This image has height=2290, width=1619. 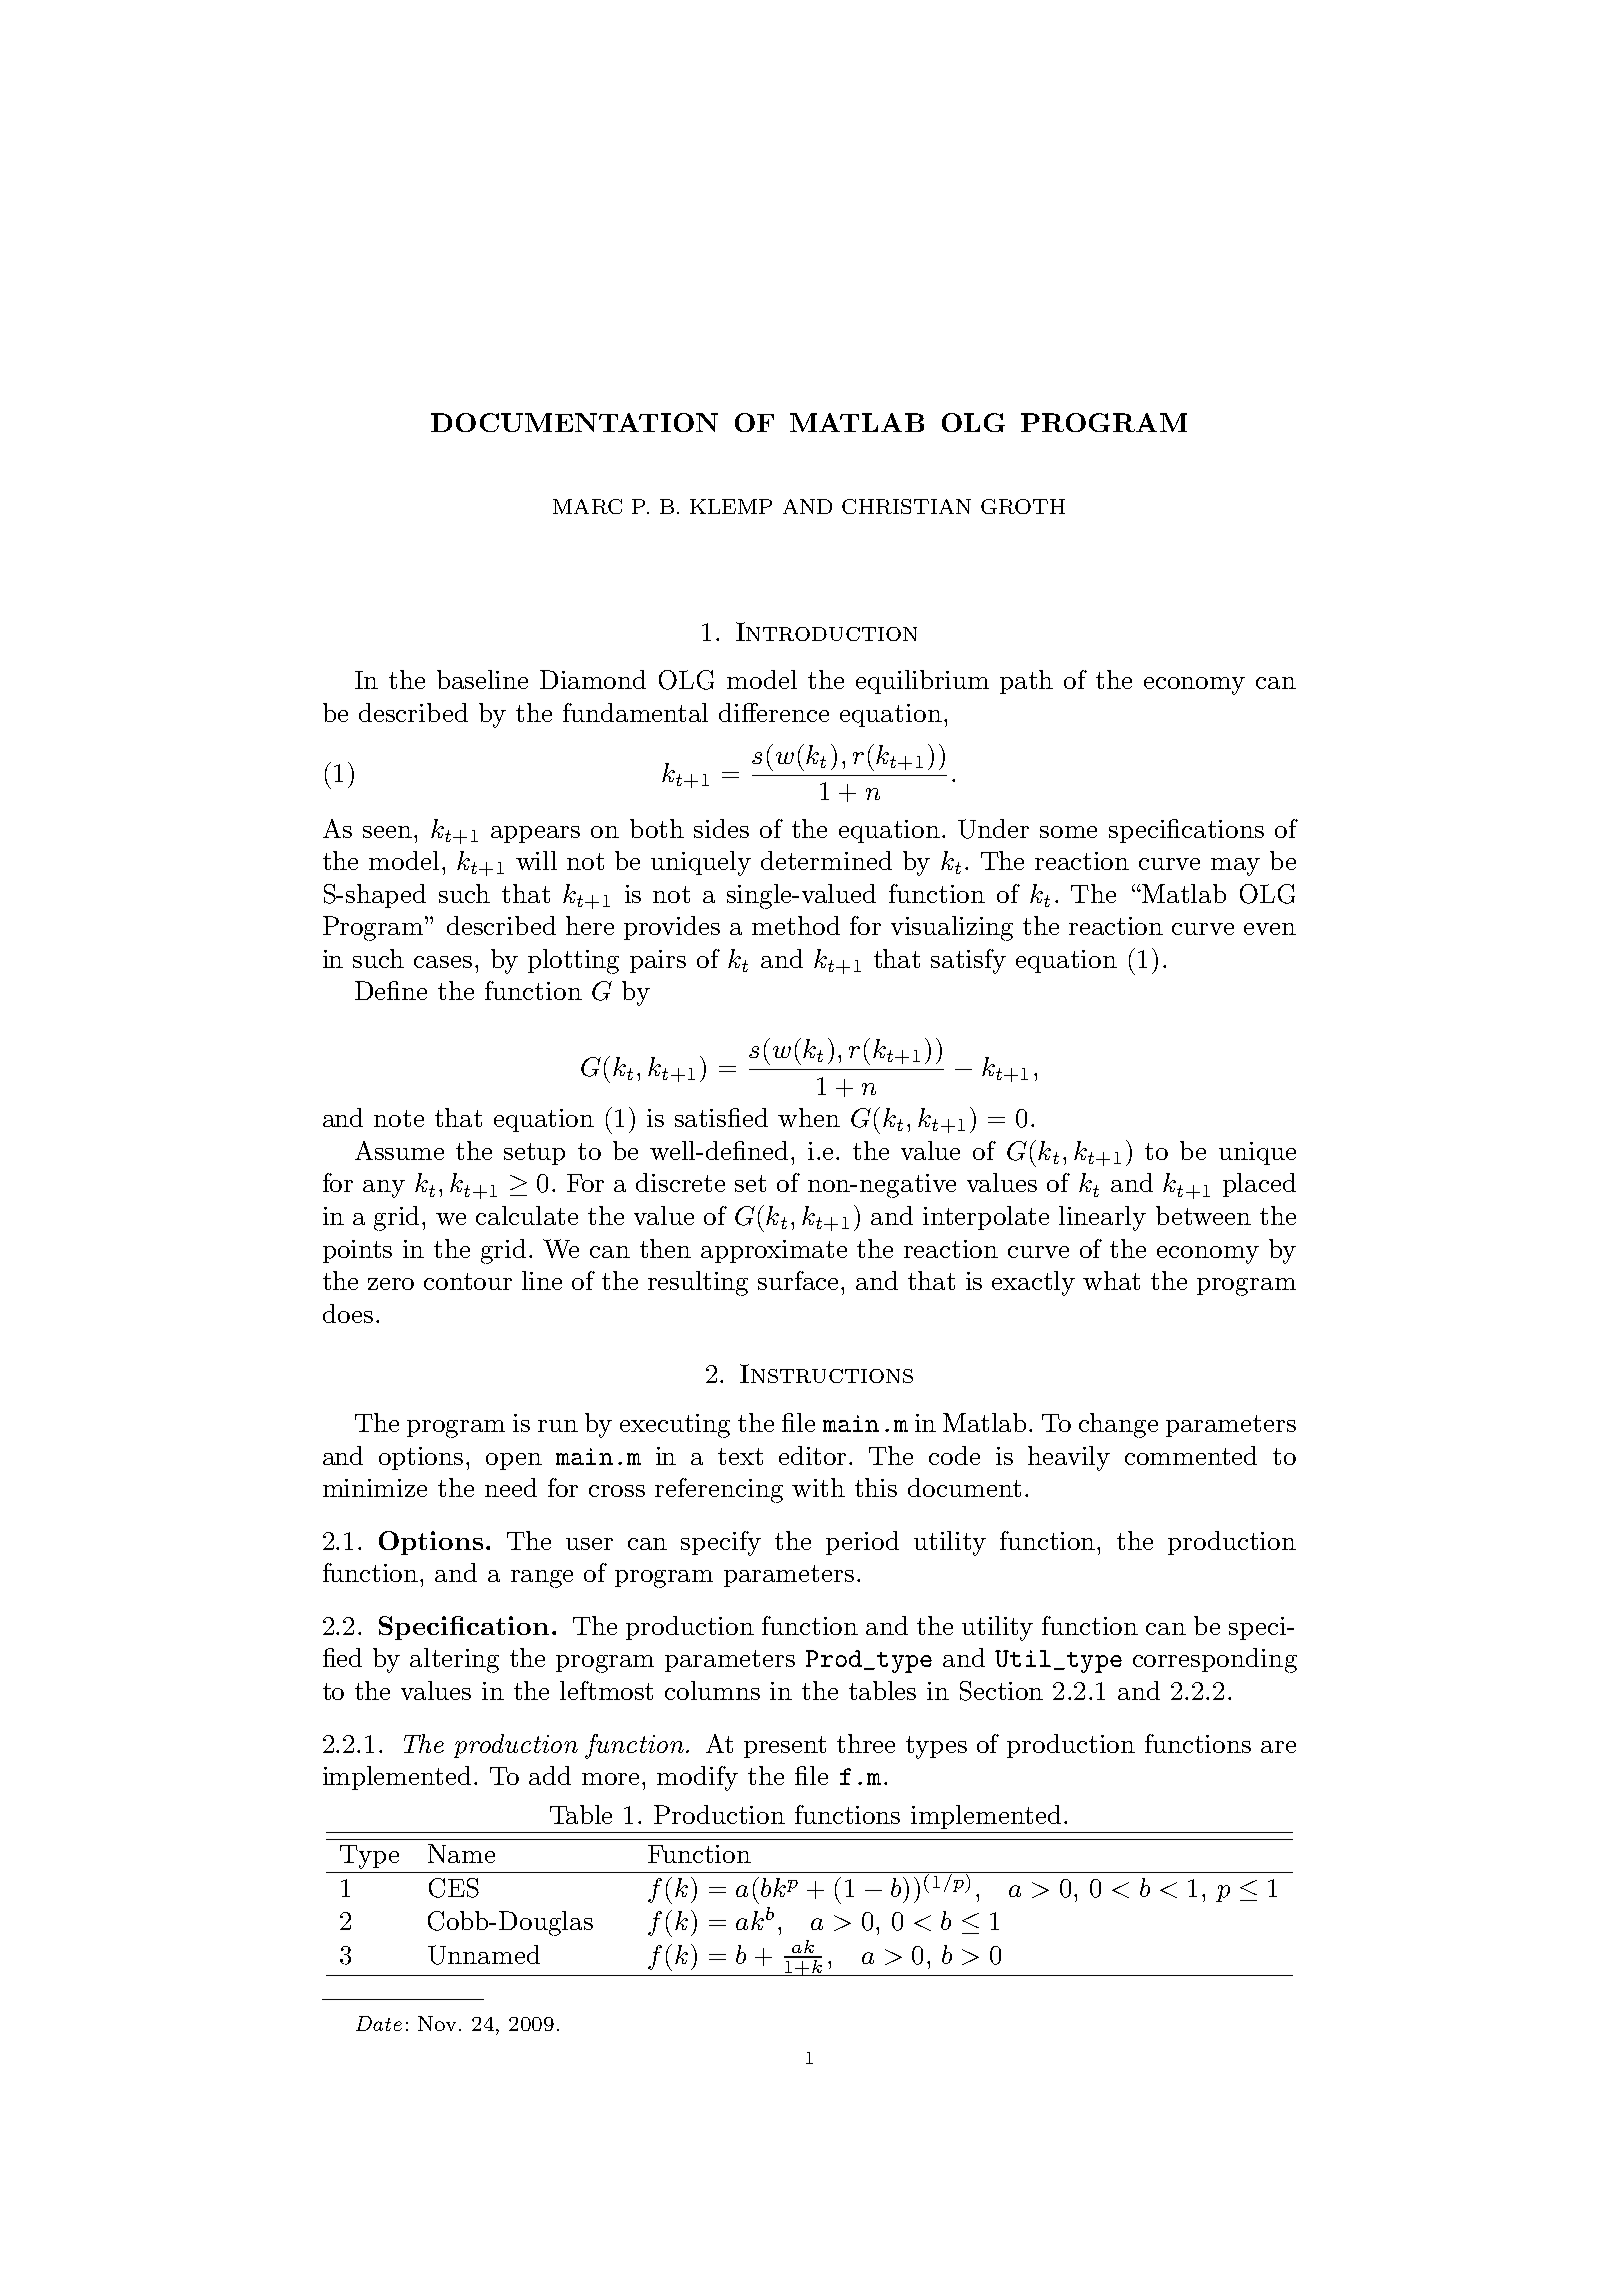 I want to click on need, so click(x=511, y=1487).
